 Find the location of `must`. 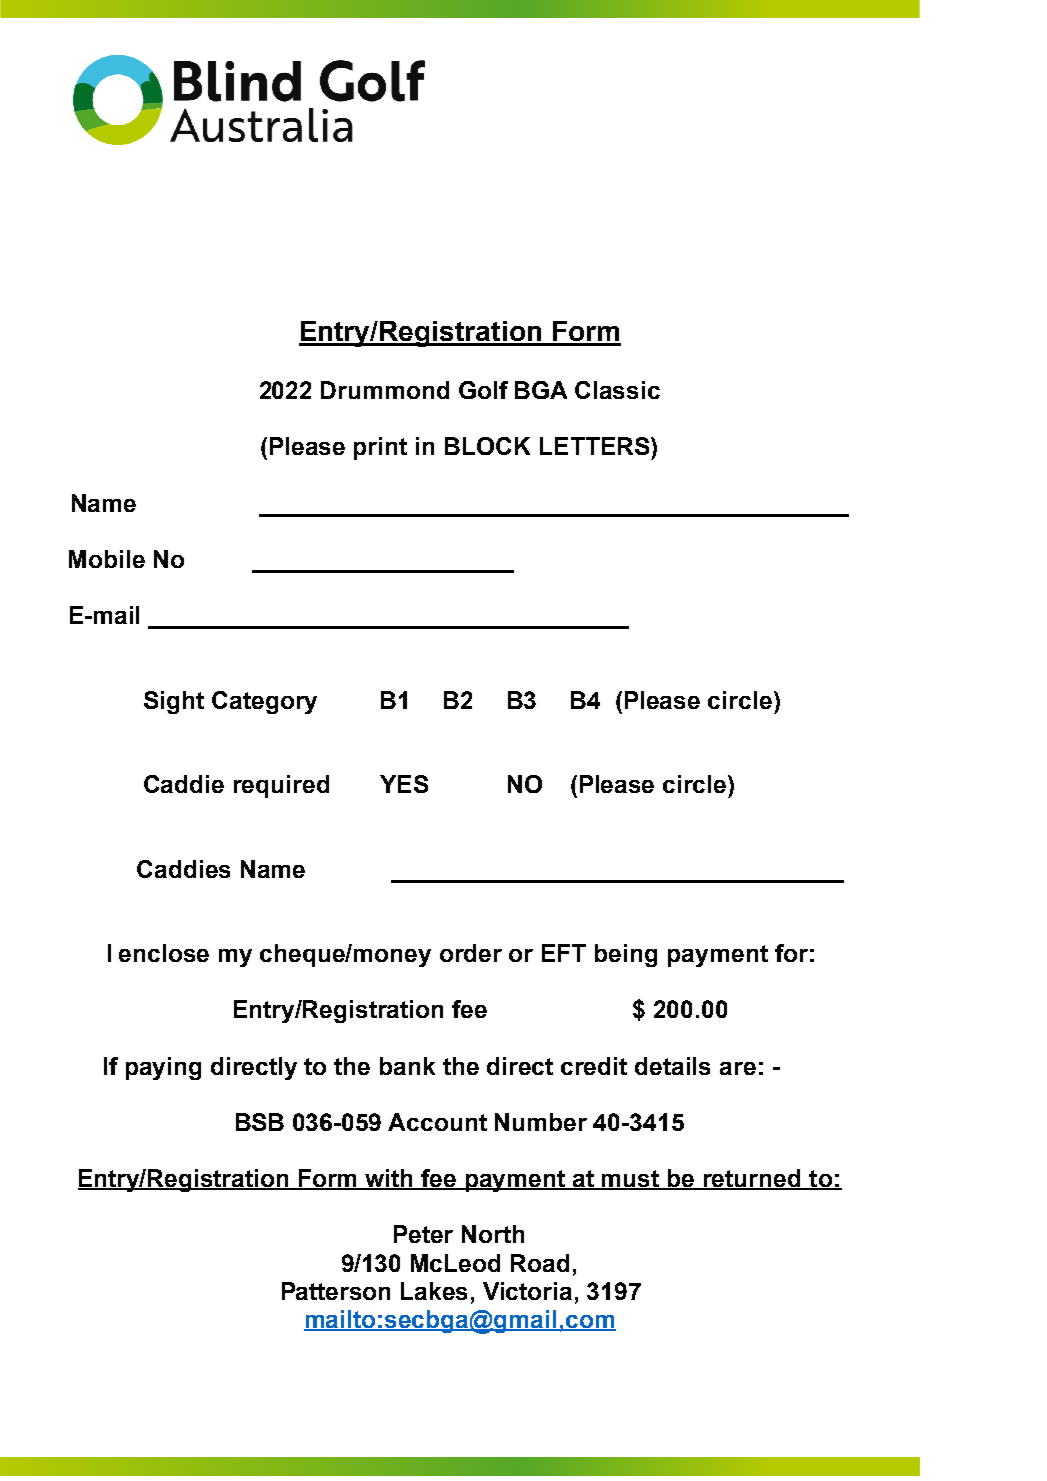

must is located at coordinates (632, 1180).
